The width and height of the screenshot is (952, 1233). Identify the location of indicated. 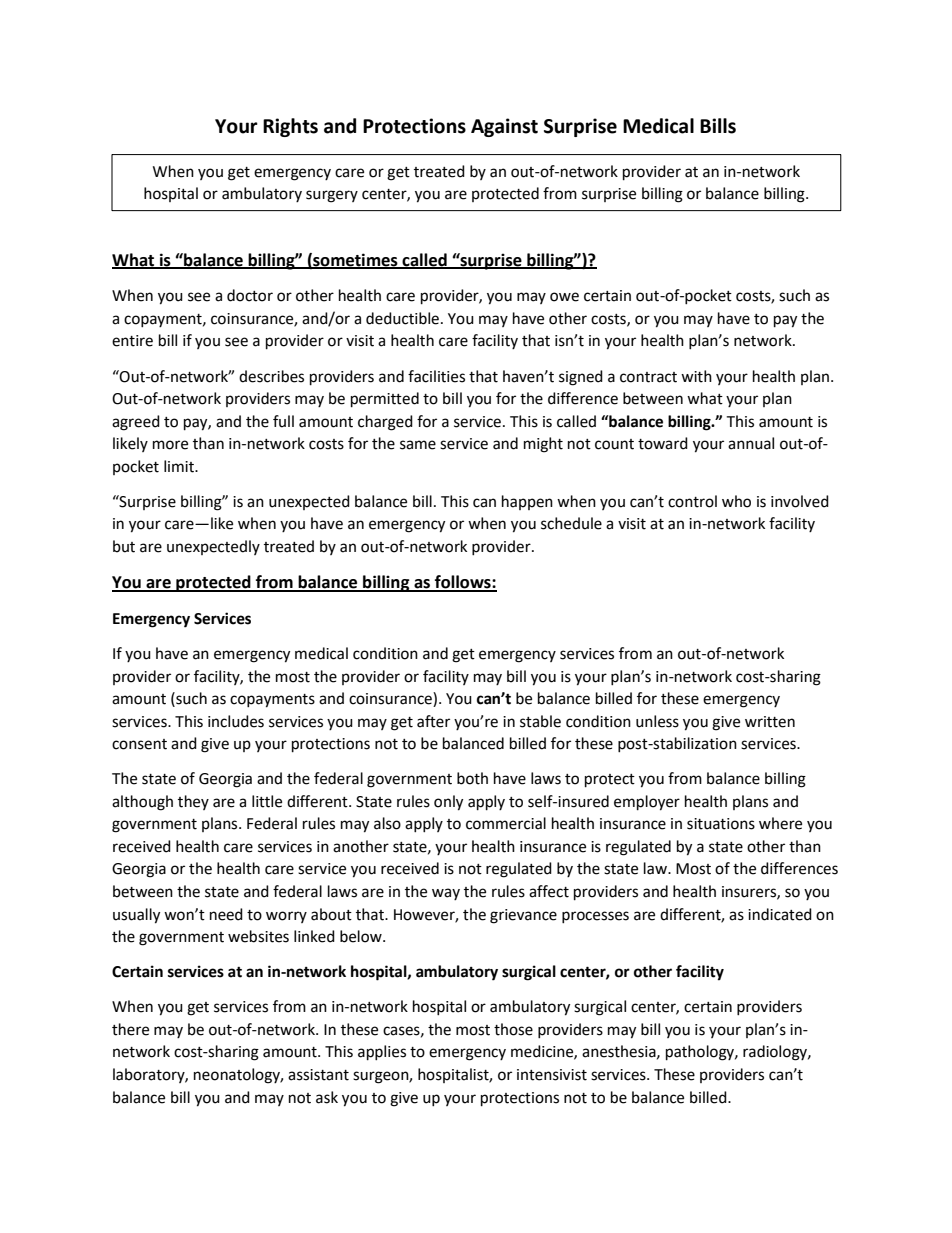
(780, 914).
